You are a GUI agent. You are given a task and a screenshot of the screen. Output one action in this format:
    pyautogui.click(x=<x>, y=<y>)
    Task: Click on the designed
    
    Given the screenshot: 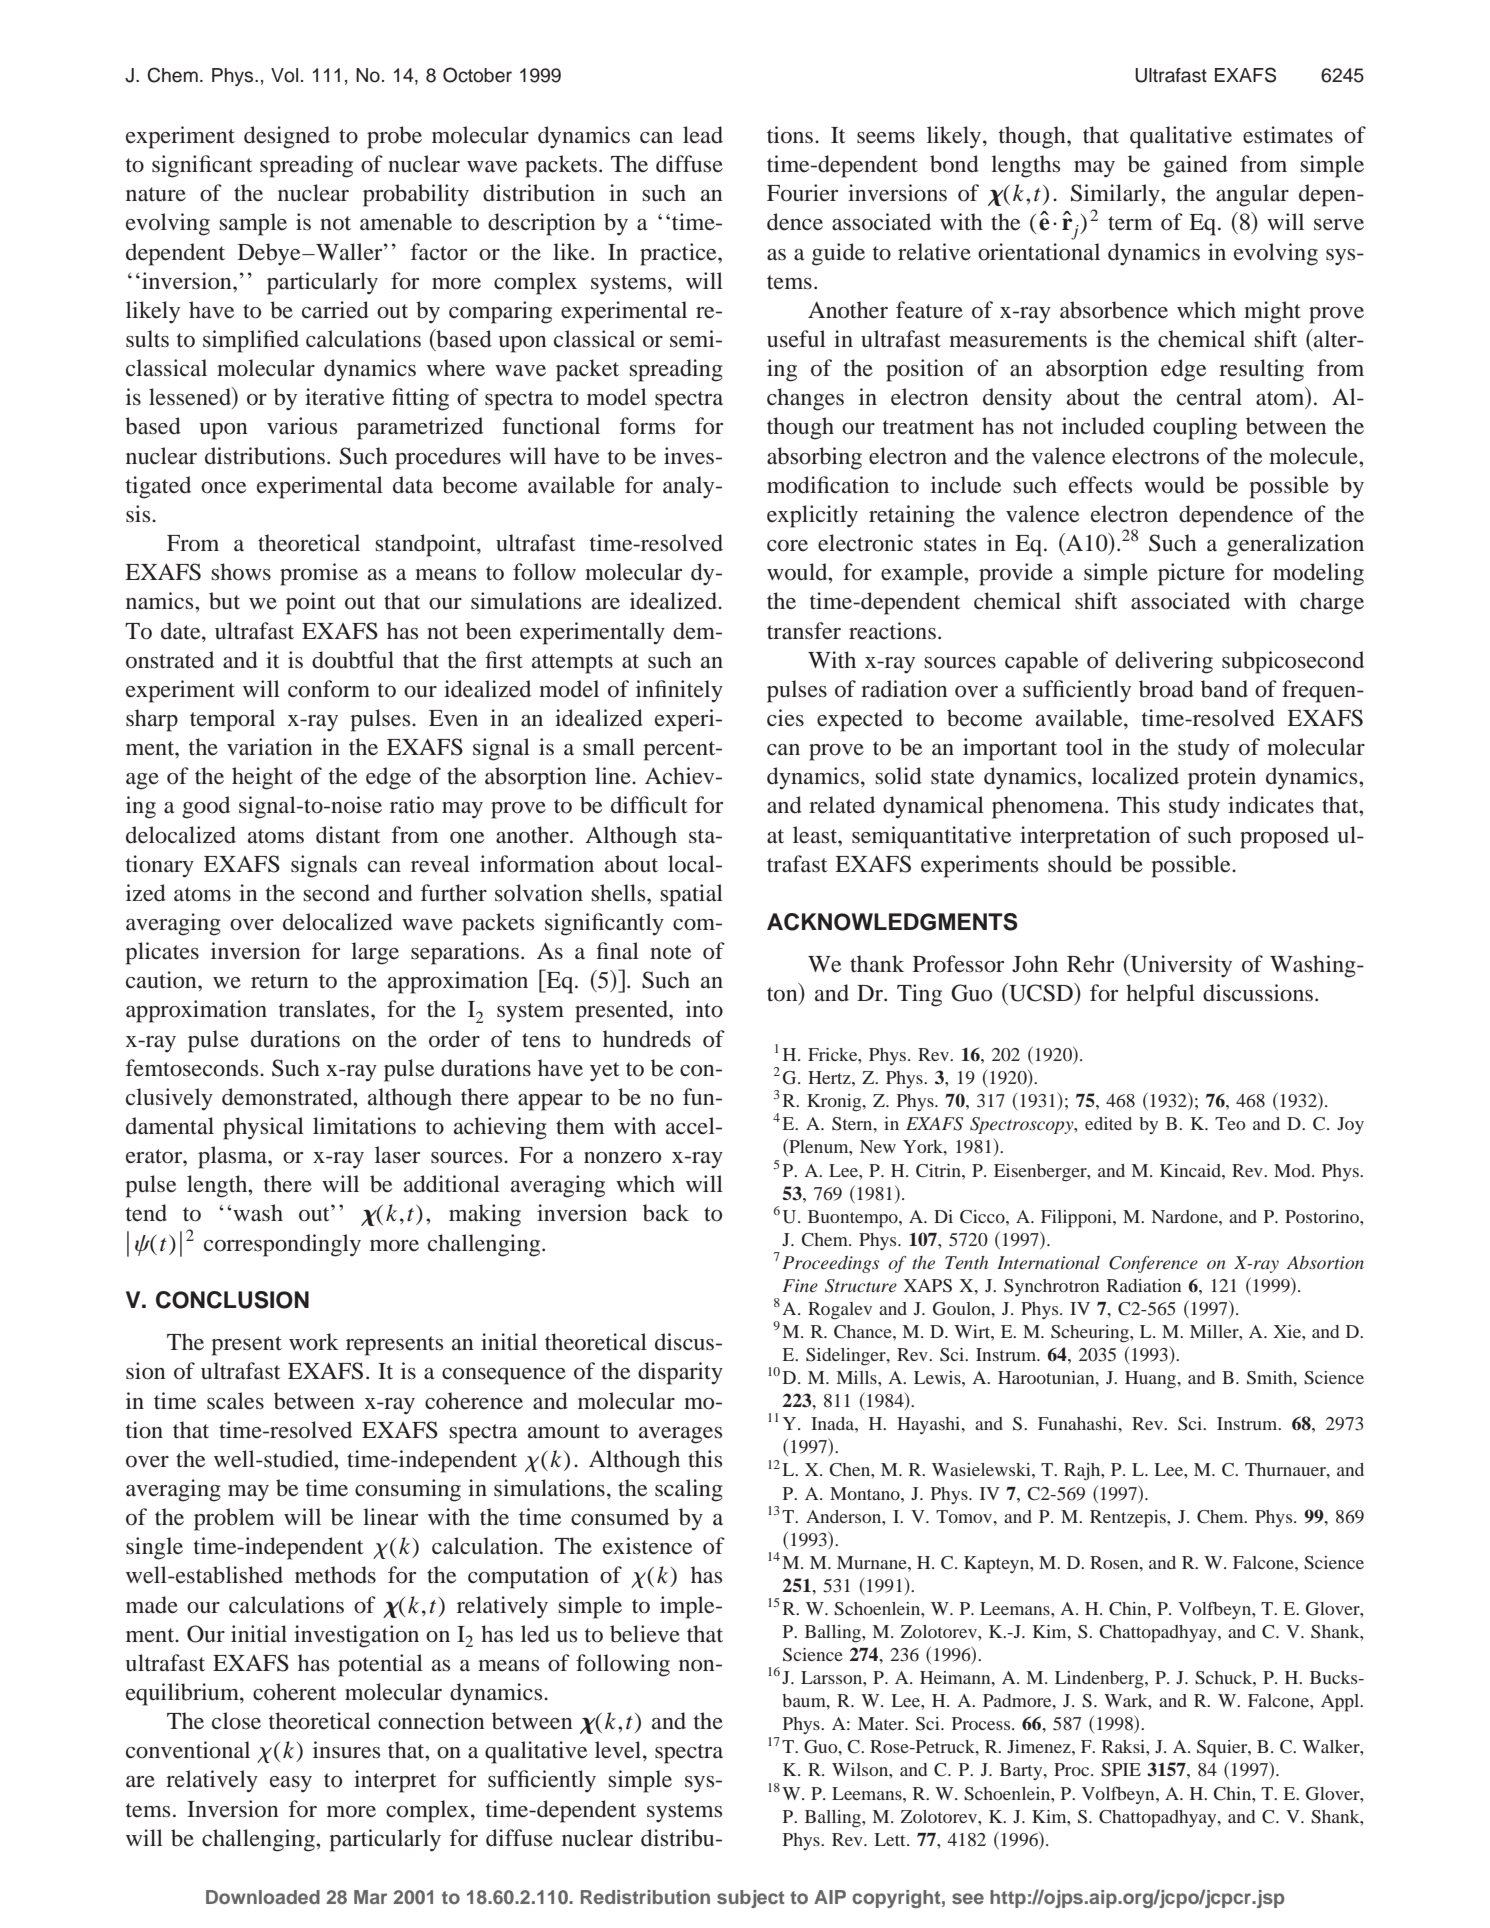 What is the action you would take?
    pyautogui.click(x=287, y=137)
